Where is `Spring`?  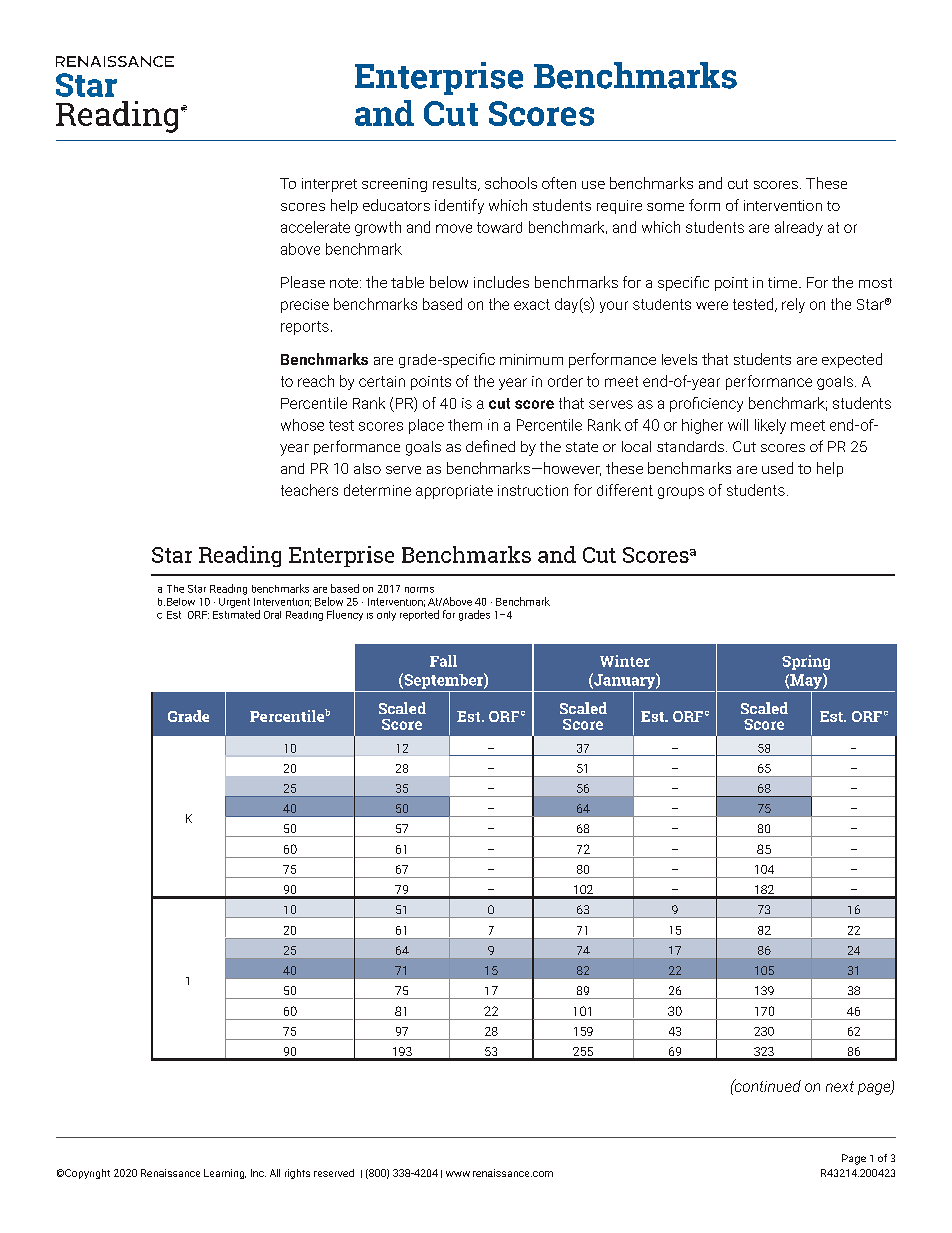
Spring is located at coordinates (806, 662).
